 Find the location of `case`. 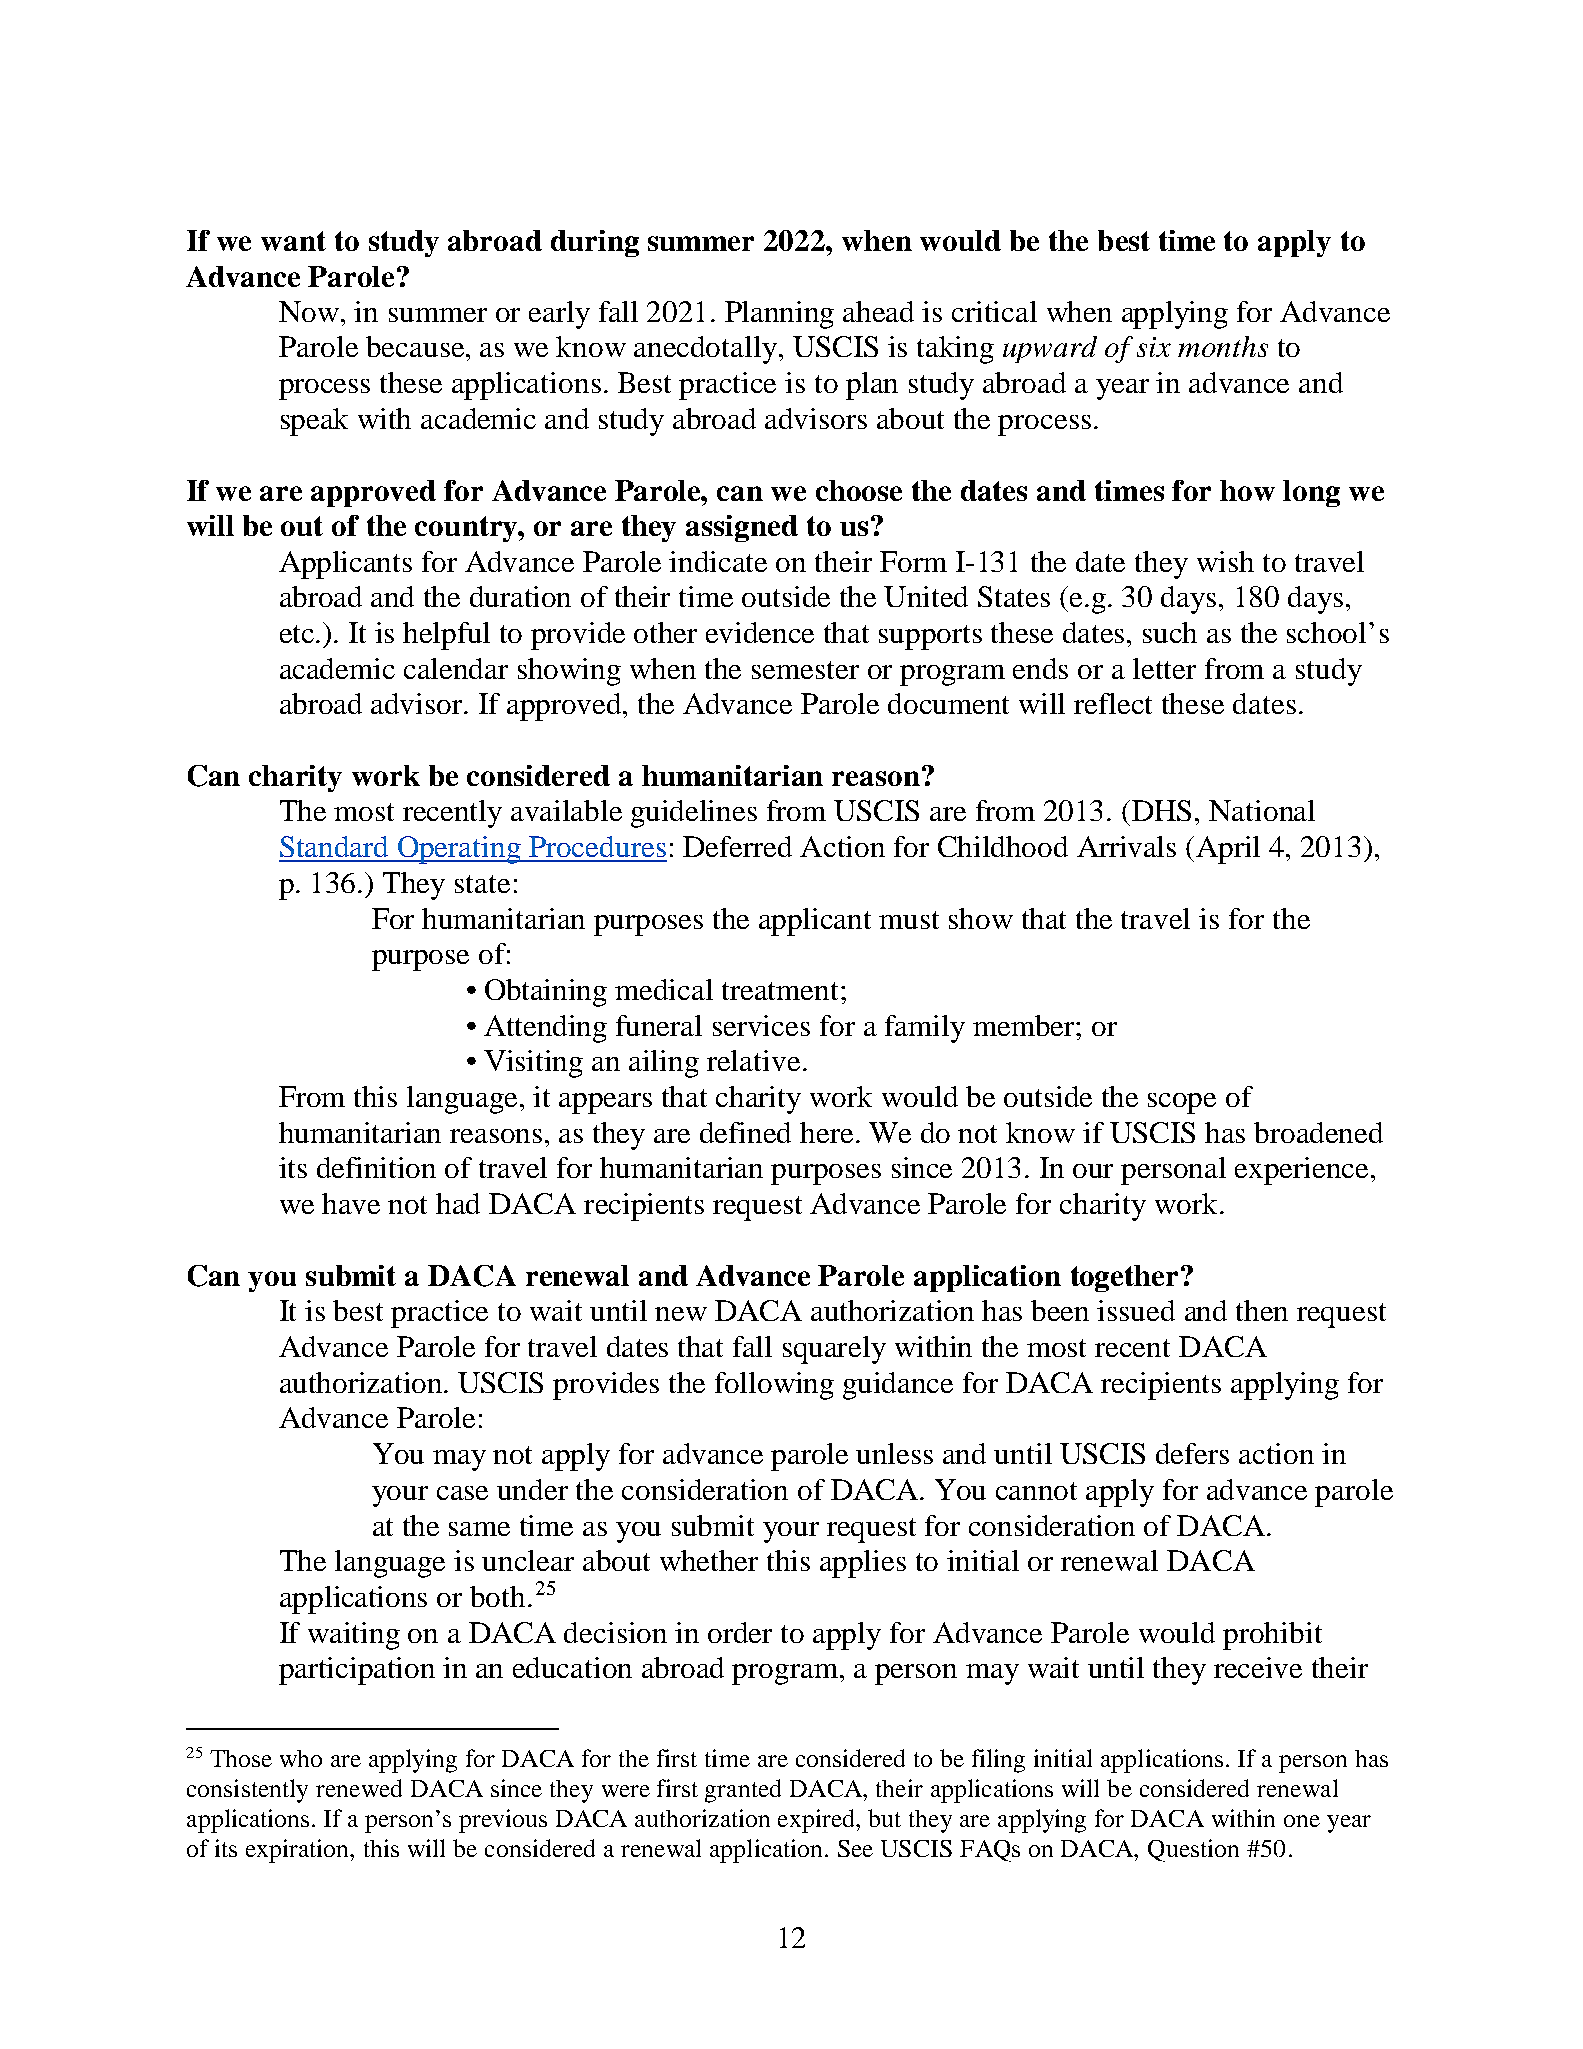

case is located at coordinates (462, 1493).
